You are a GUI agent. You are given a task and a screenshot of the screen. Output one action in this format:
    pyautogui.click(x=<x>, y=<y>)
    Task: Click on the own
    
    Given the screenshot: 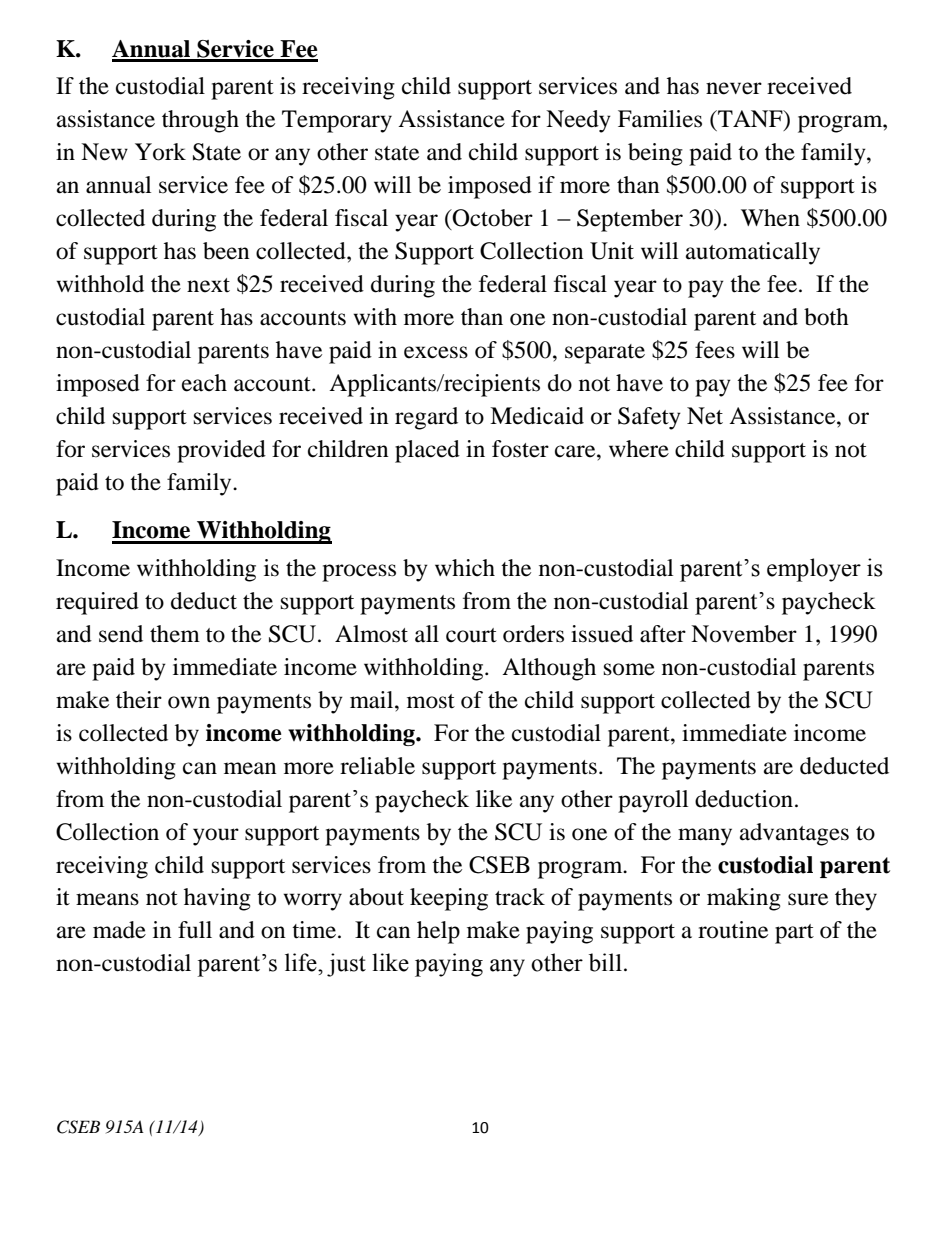 What is the action you would take?
    pyautogui.click(x=189, y=702)
